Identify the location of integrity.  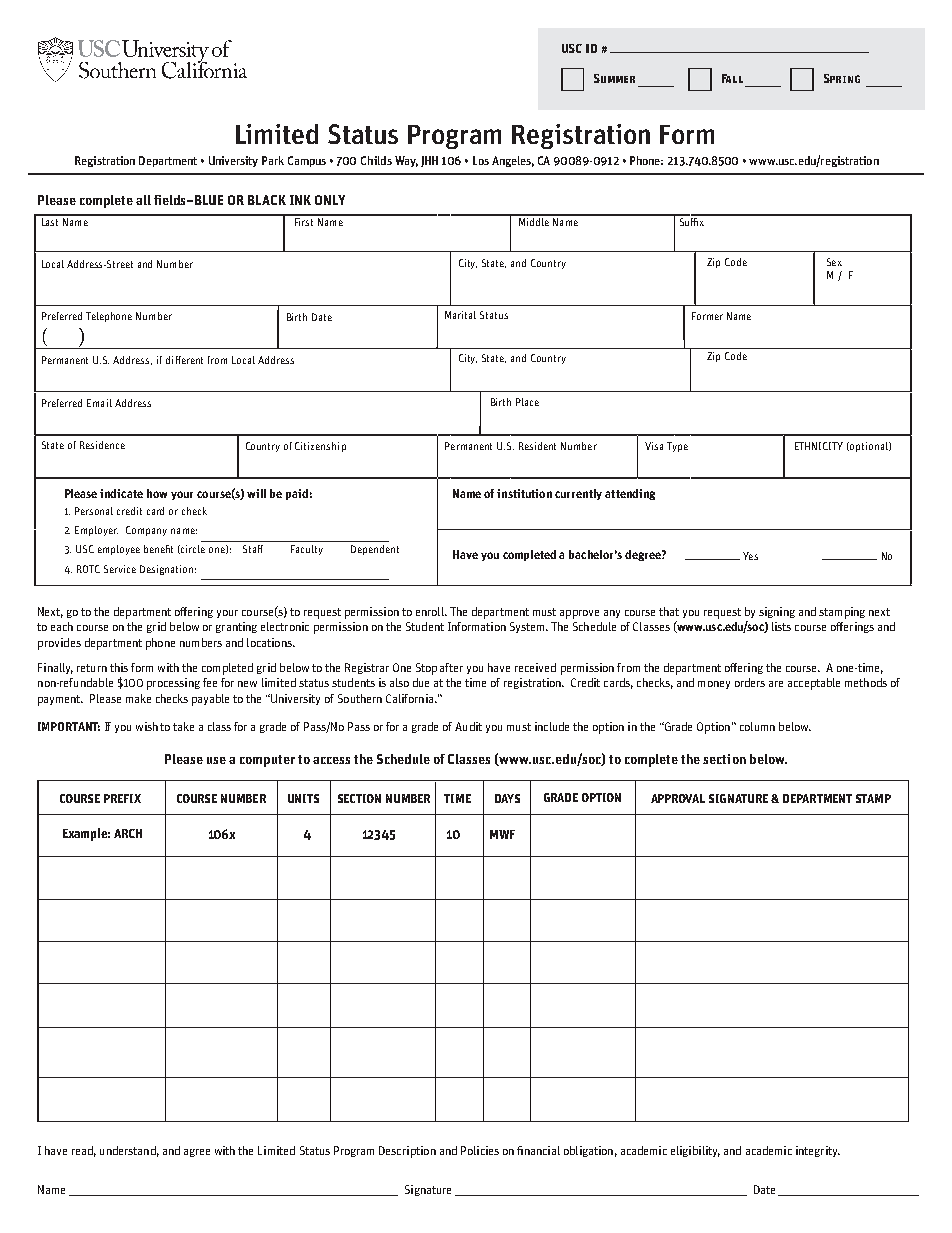
(818, 1151).
